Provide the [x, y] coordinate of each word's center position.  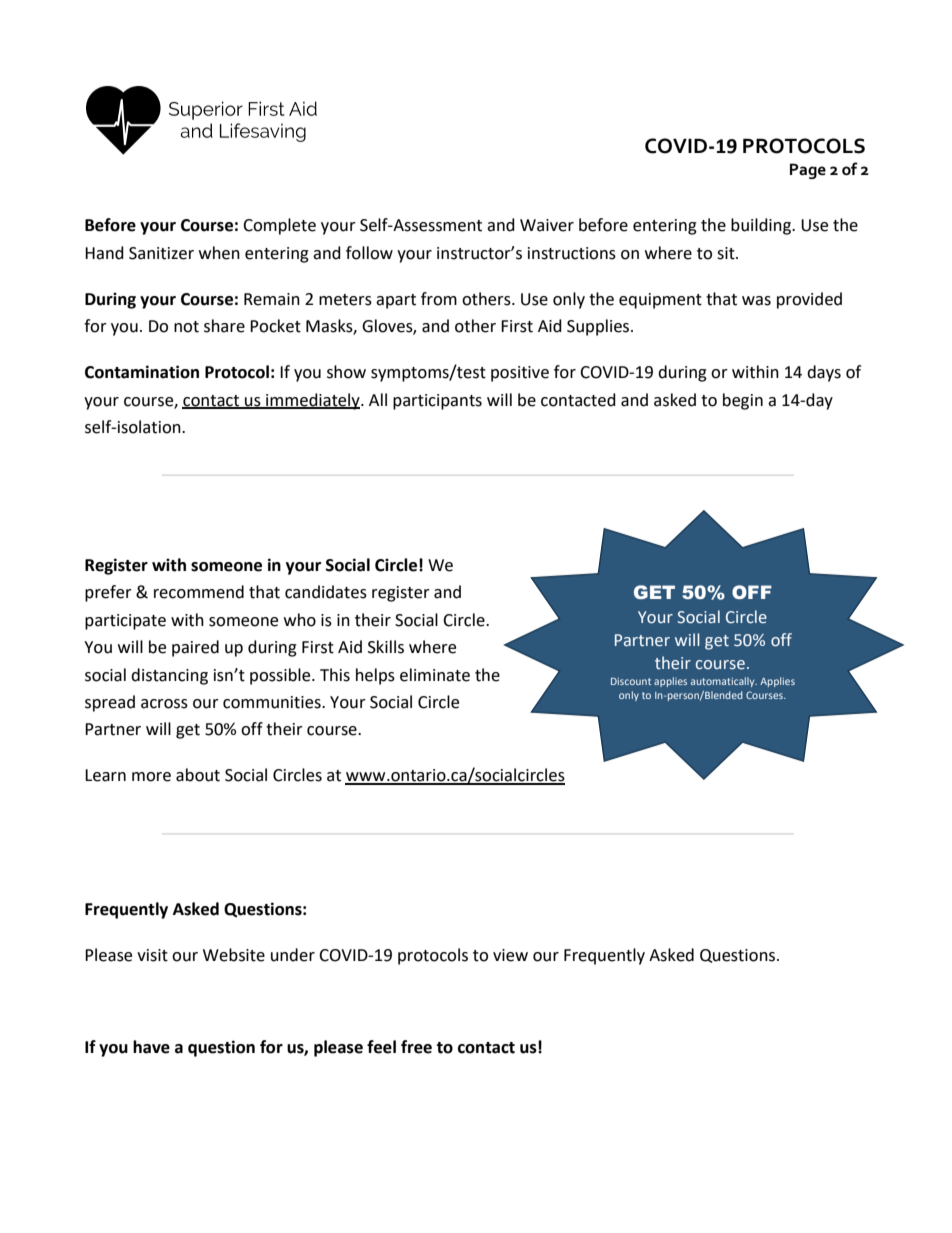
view [510, 955]
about [198, 775]
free [416, 1047]
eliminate [435, 675]
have [151, 1047]
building [762, 226]
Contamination [142, 372]
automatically [724, 682]
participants [437, 402]
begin [743, 401]
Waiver [547, 225]
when [219, 253]
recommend [199, 592]
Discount [631, 681]
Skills [386, 647]
